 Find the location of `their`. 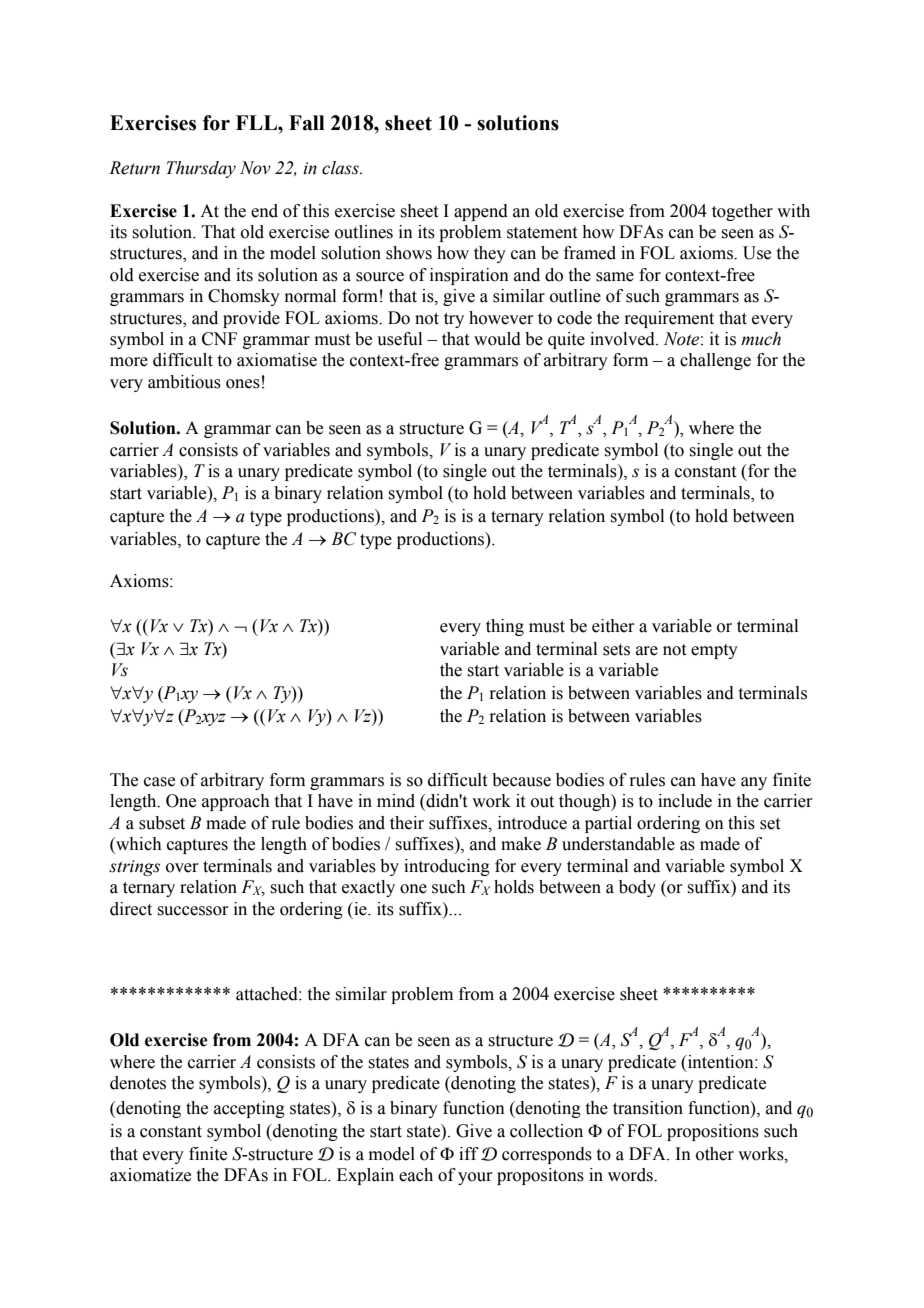

their is located at coordinates (407, 823).
